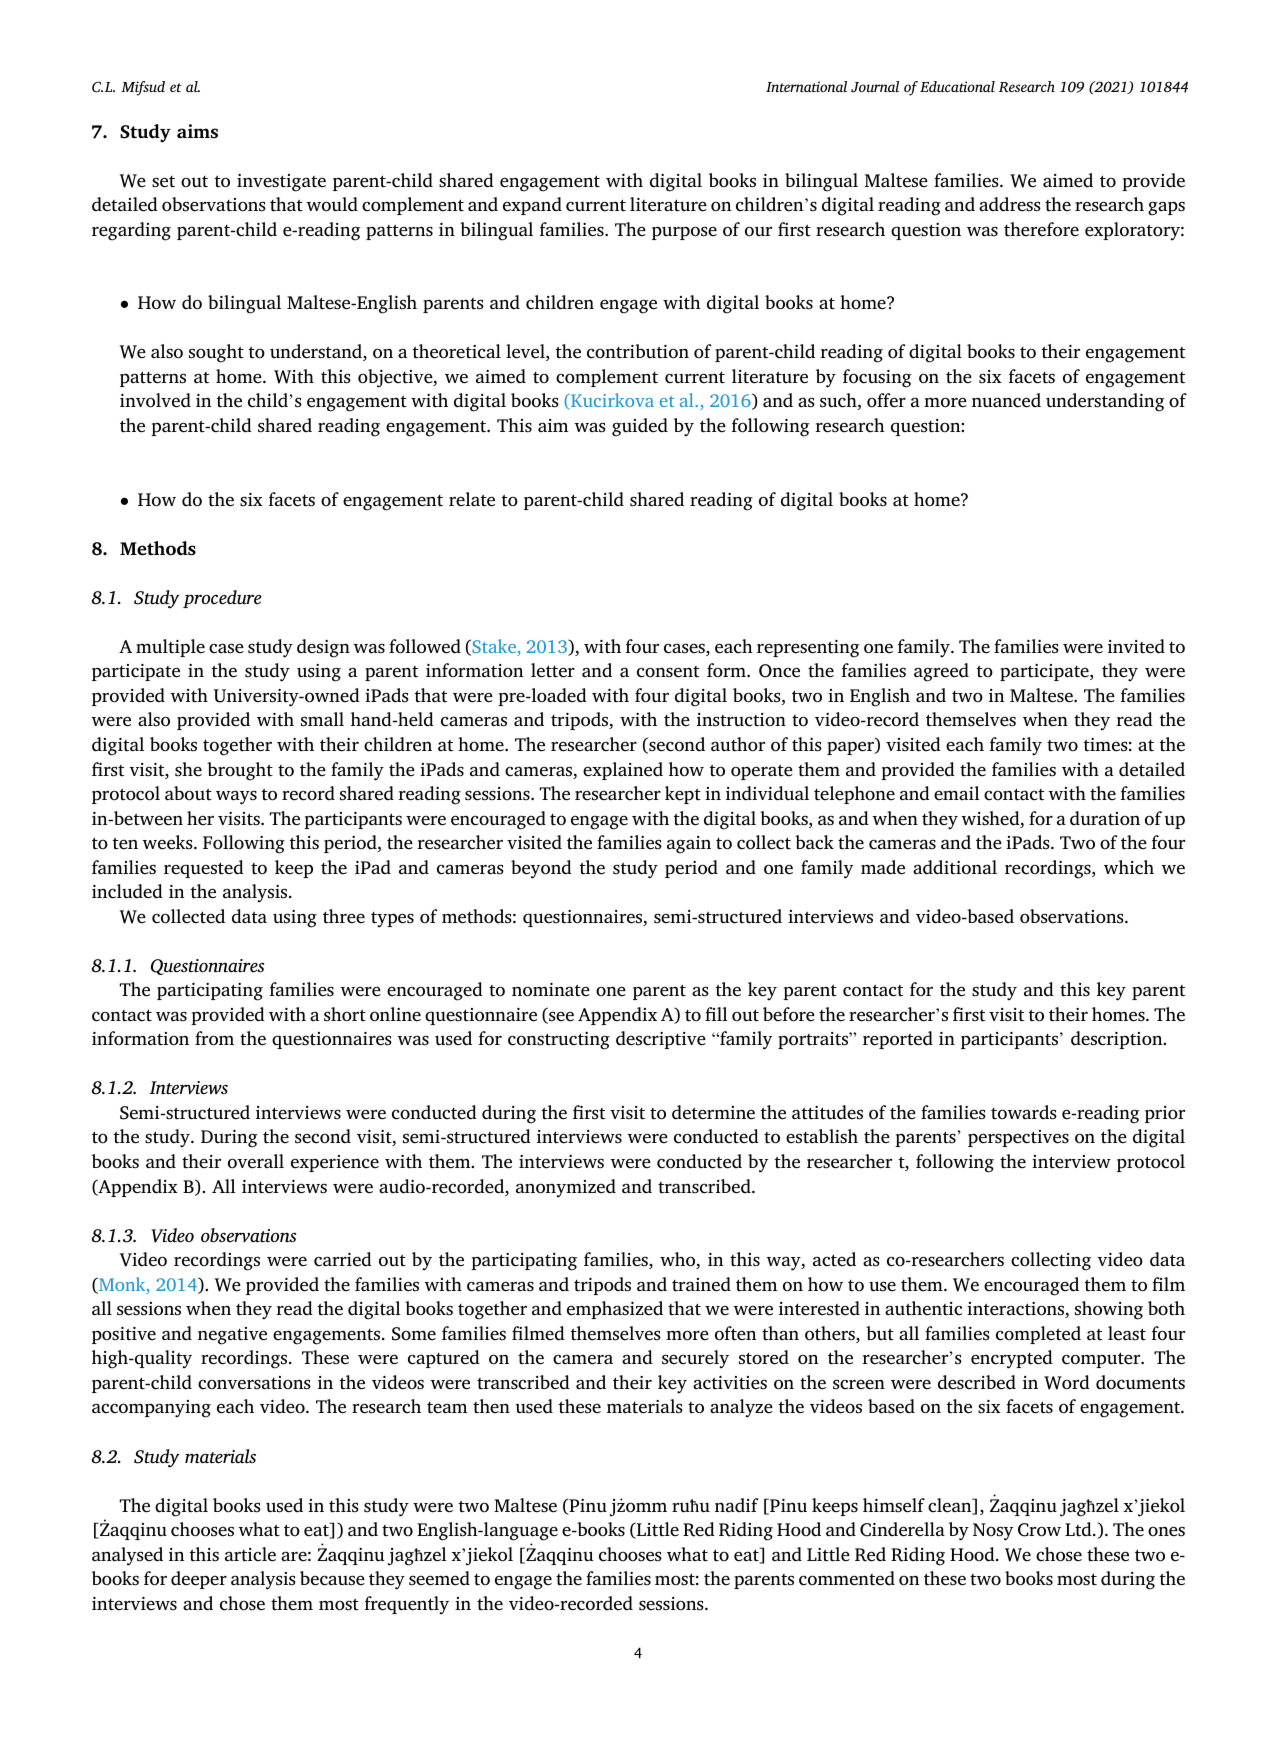 The width and height of the page is (1277, 1742). Describe the element at coordinates (615, 1310) in the page. I see `emphasized` at that location.
